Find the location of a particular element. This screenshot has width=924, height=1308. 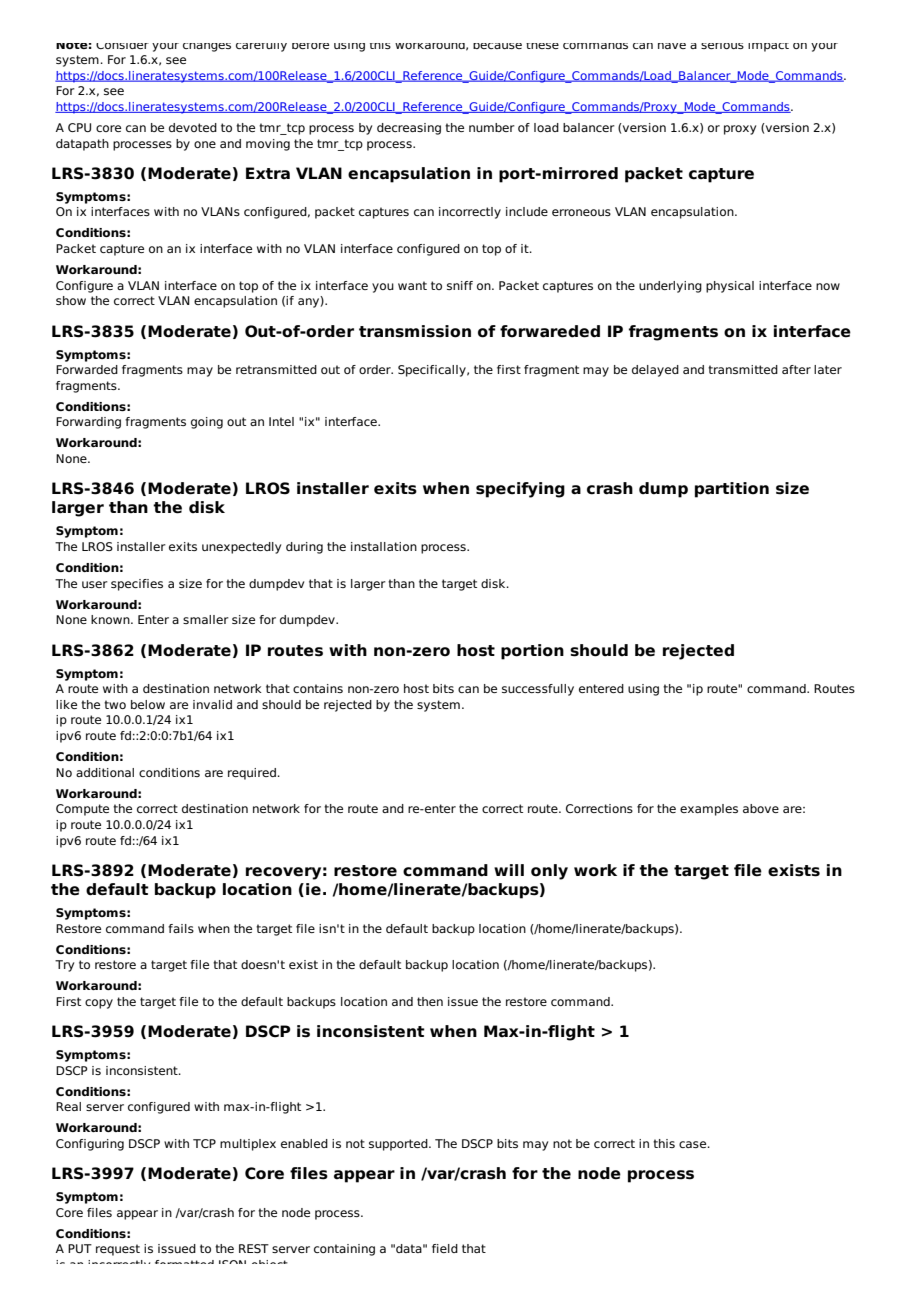

serious is located at coordinates (722, 46).
